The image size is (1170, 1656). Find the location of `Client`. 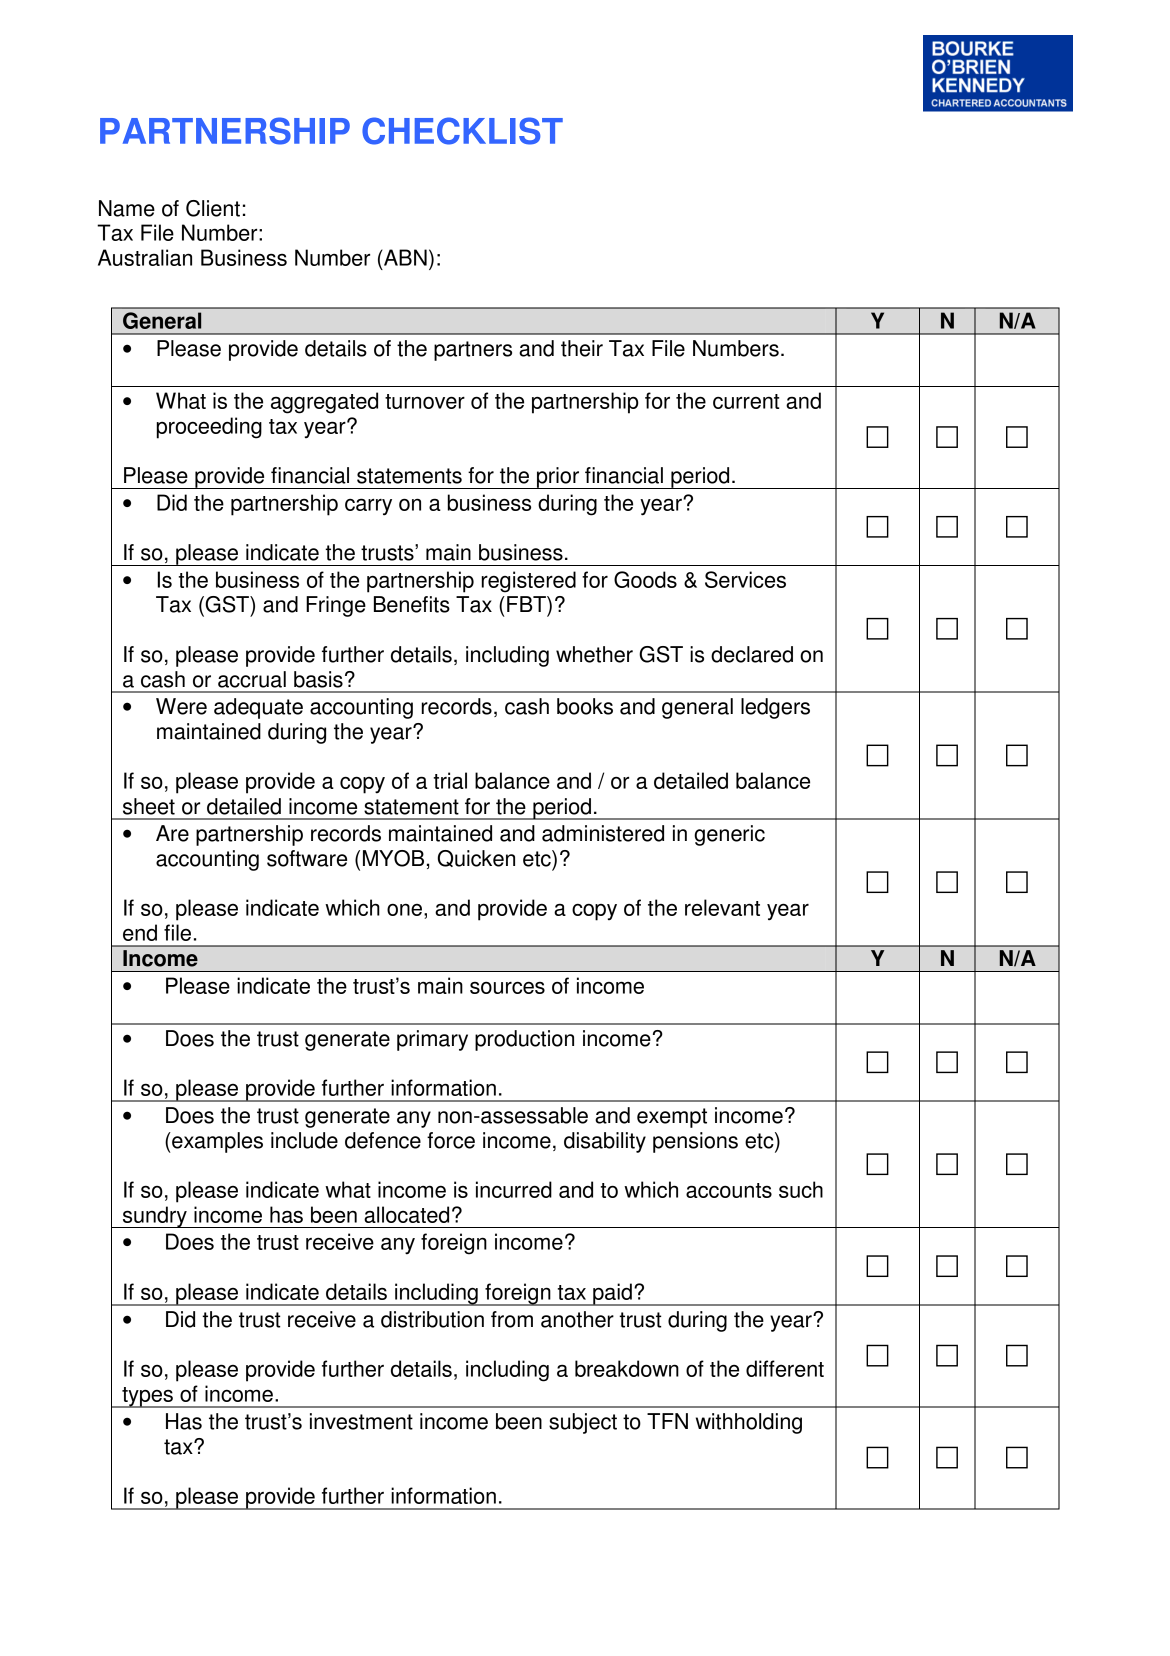

Client is located at coordinates (213, 208).
